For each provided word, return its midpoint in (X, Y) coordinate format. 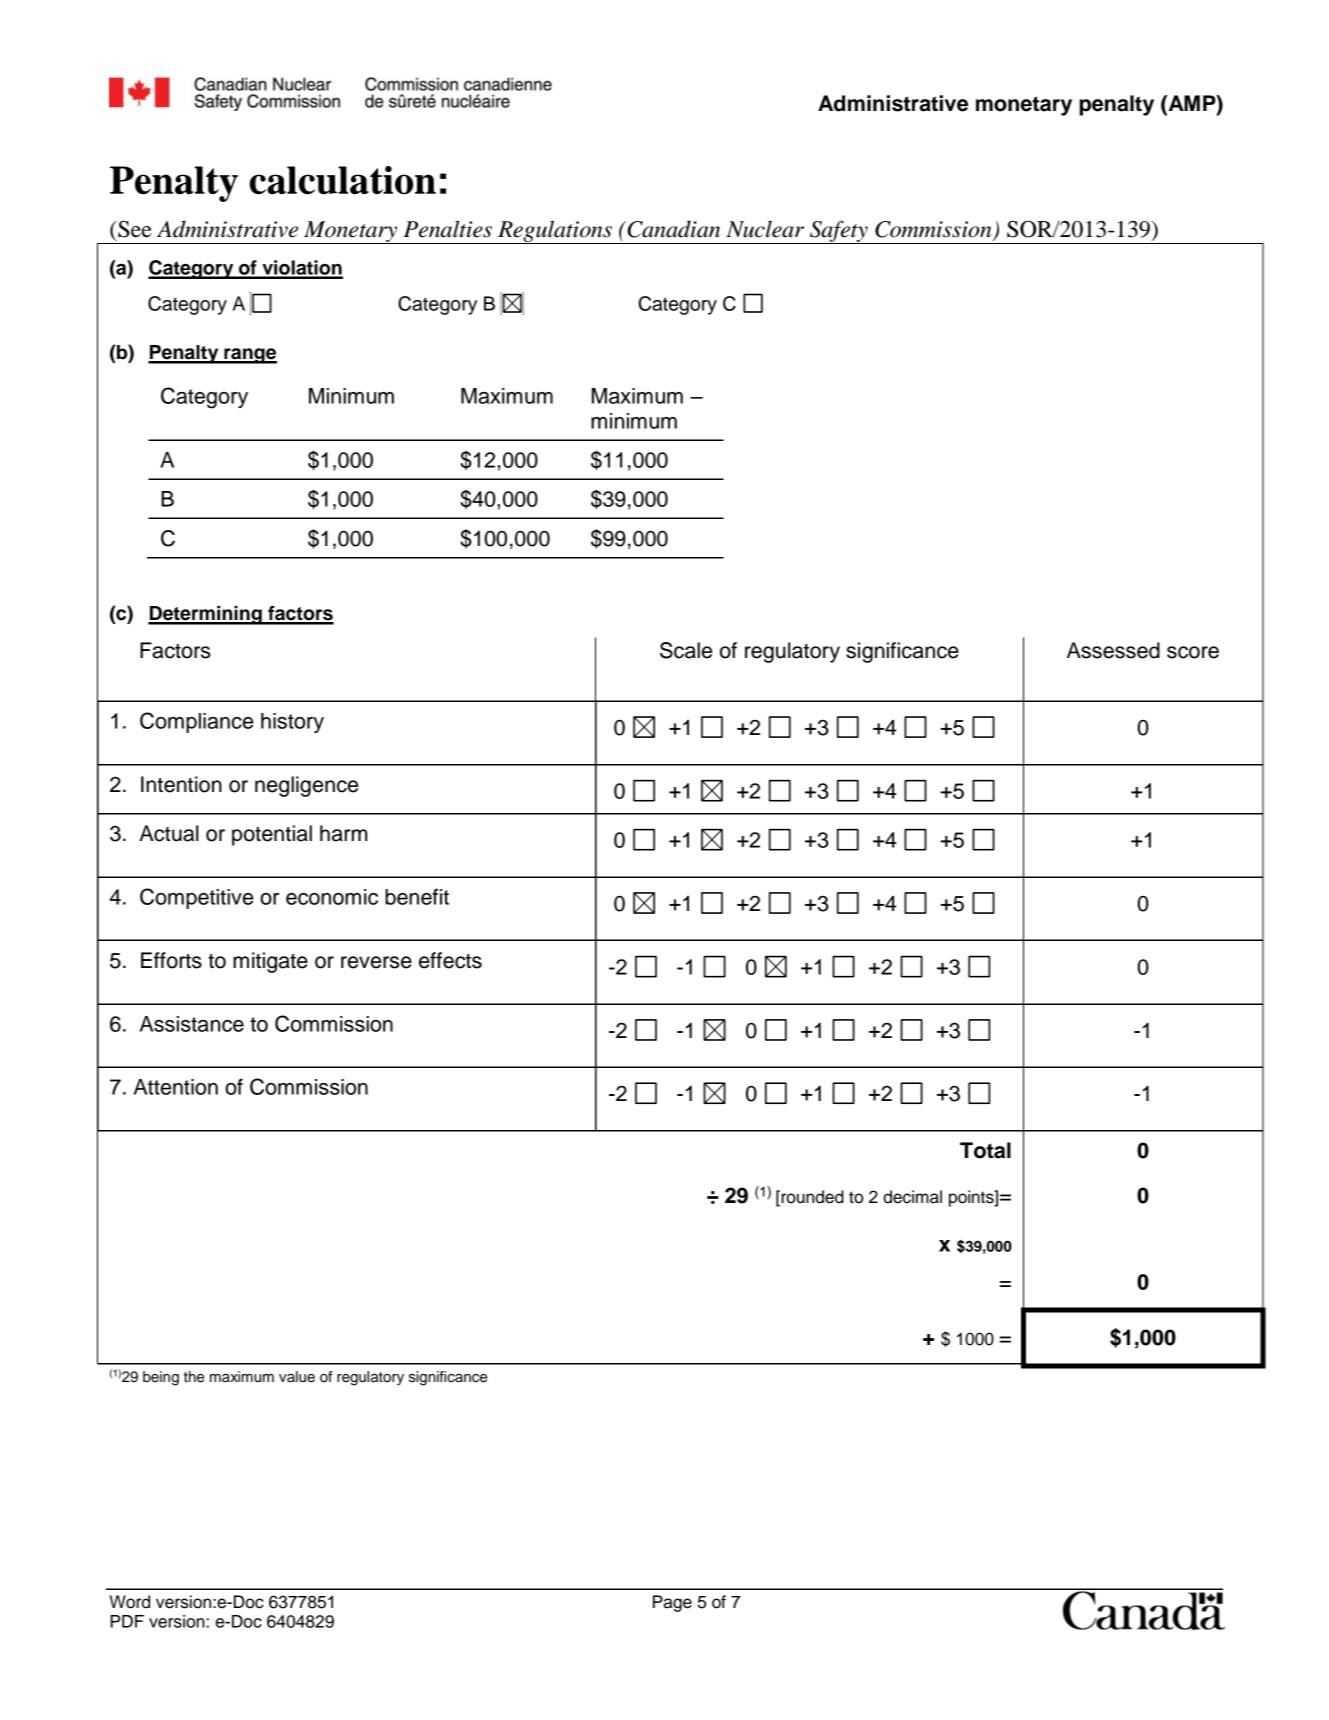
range (249, 356)
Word (130, 1602)
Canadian (672, 229)
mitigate (270, 962)
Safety (839, 232)
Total (985, 1150)
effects (450, 960)
